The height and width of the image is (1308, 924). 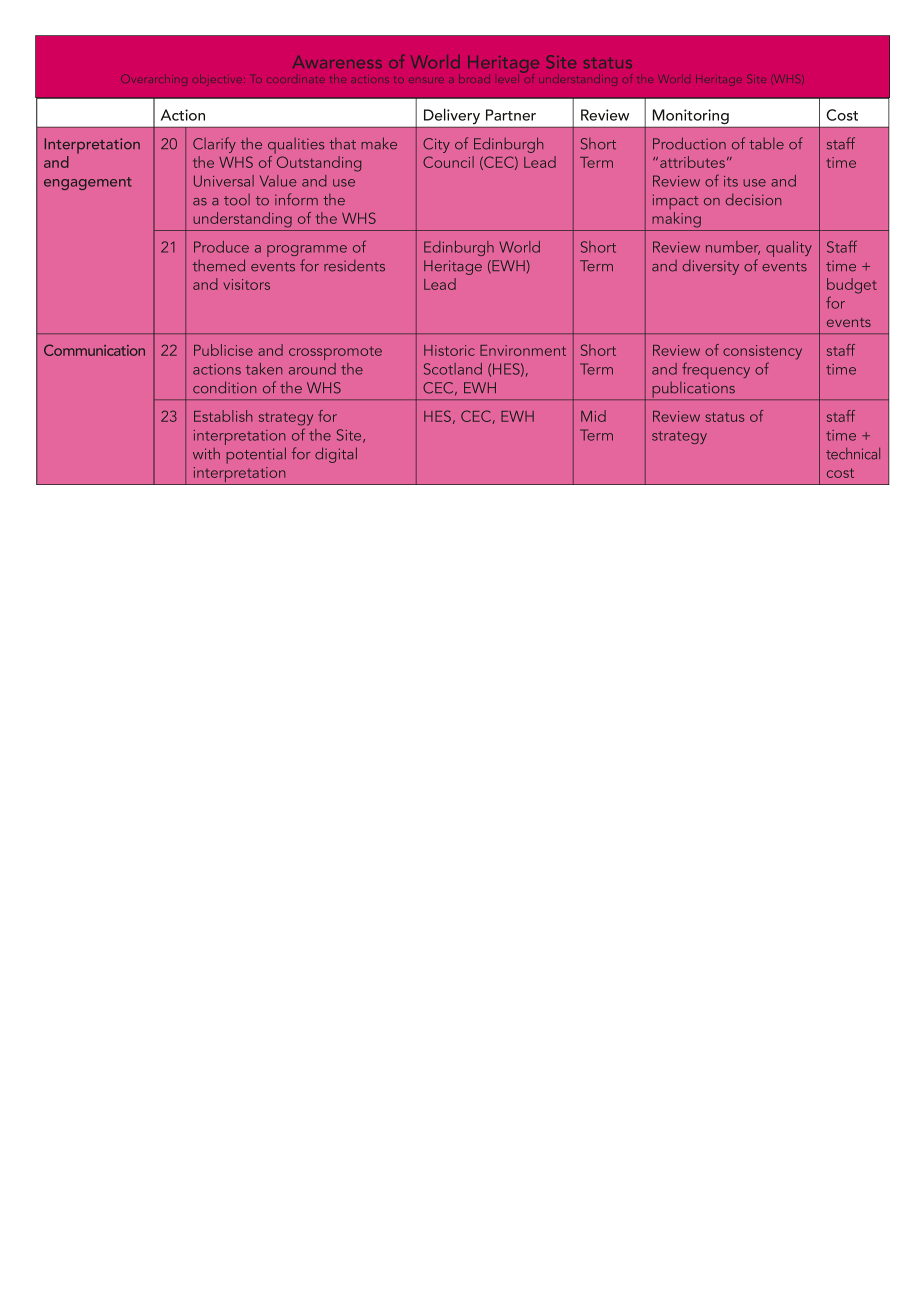 I want to click on with, so click(x=206, y=454).
